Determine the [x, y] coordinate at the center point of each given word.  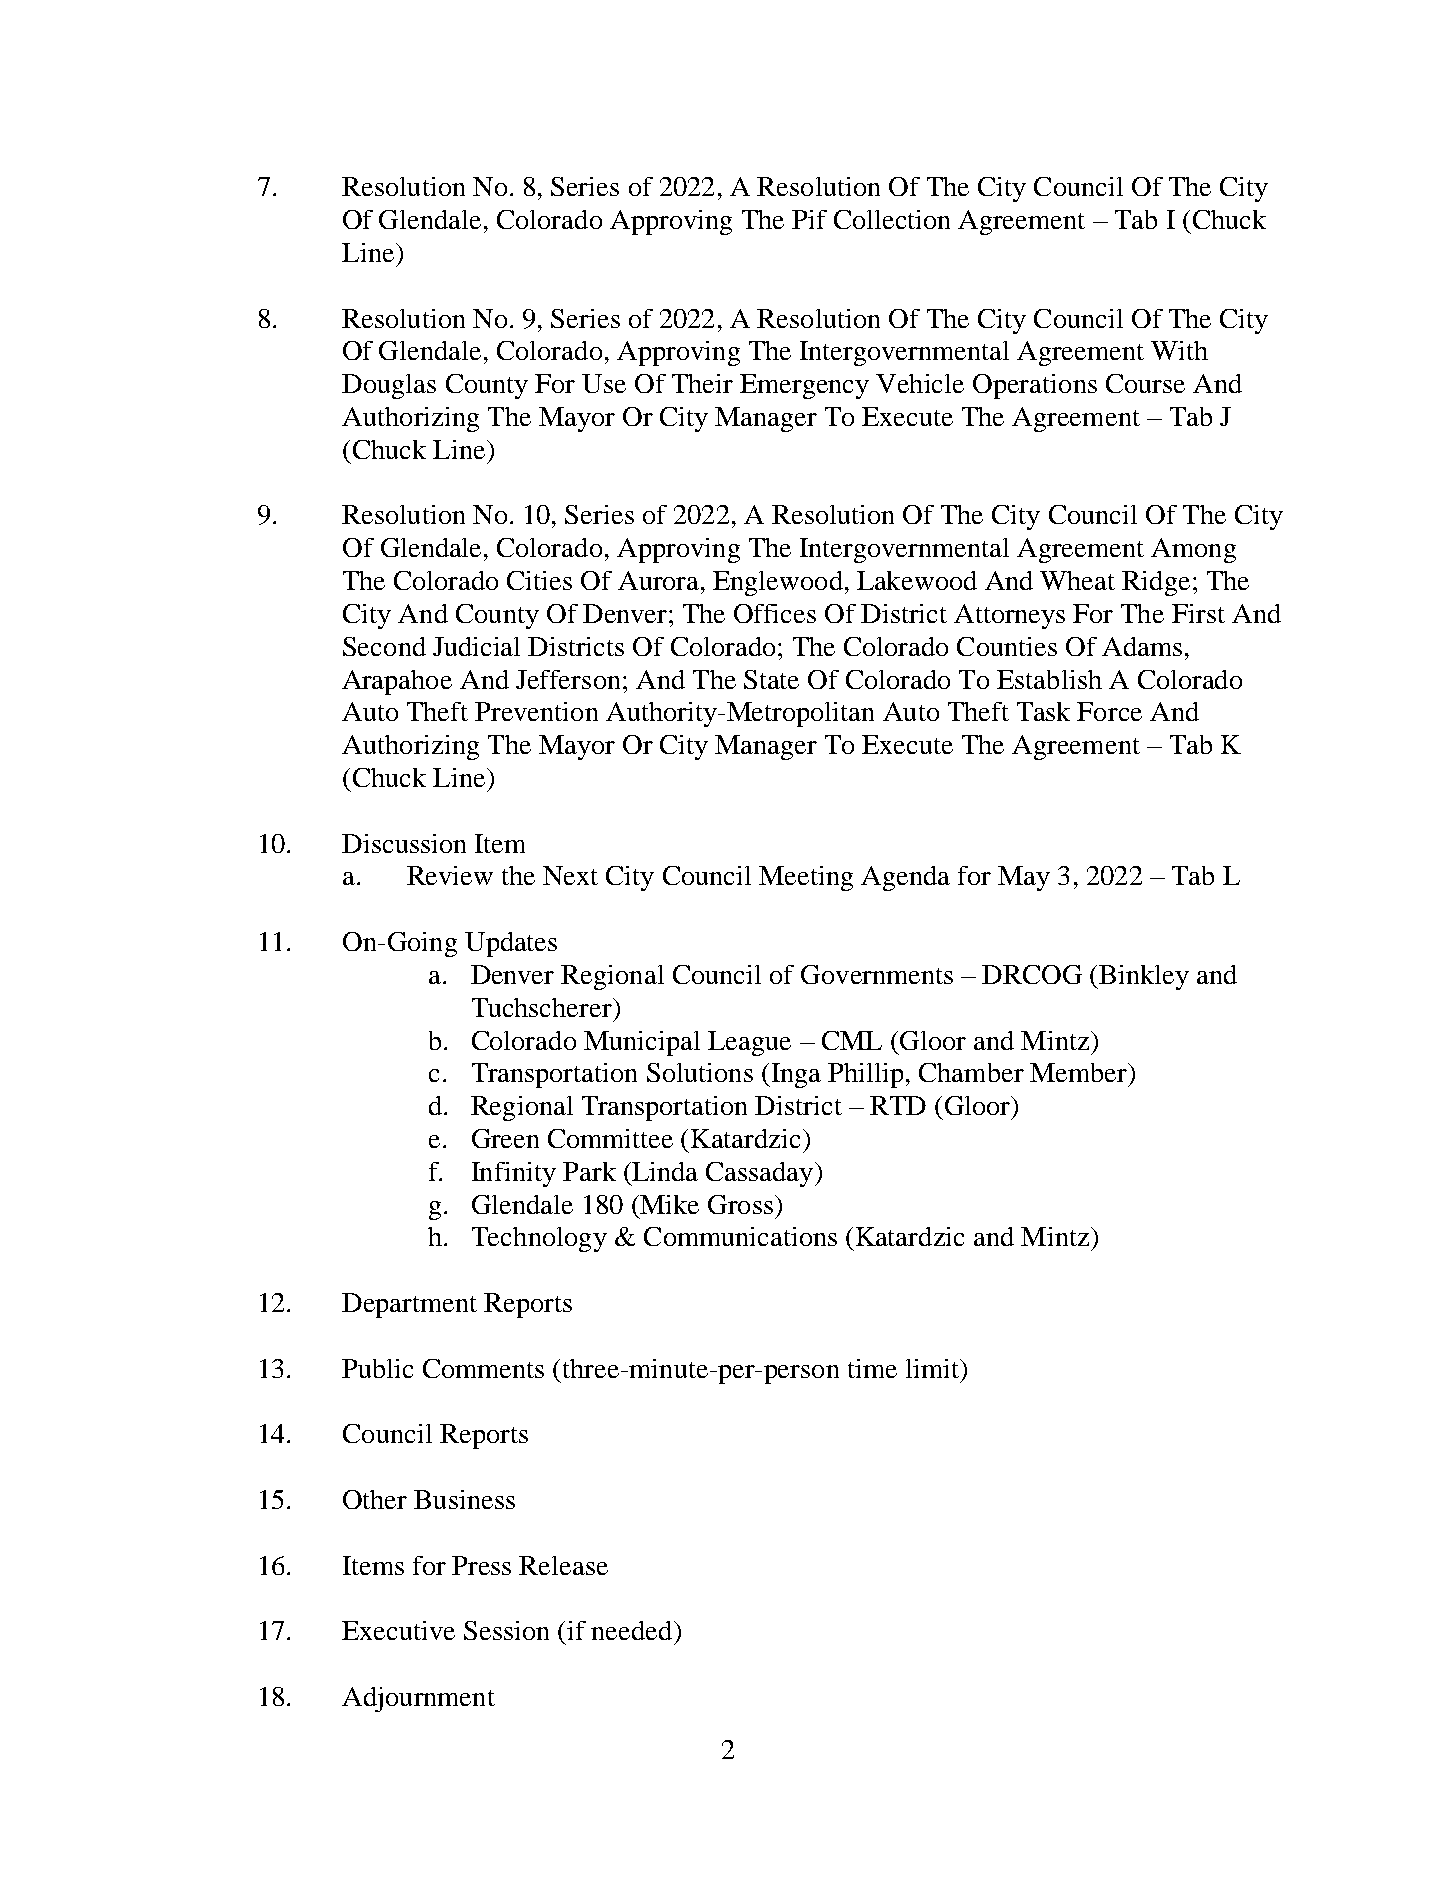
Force [1109, 711]
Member [1079, 1072]
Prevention [536, 711]
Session [506, 1630]
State [771, 679]
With [1179, 350]
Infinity [514, 1174]
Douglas [389, 386]
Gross [742, 1204]
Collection [892, 219]
